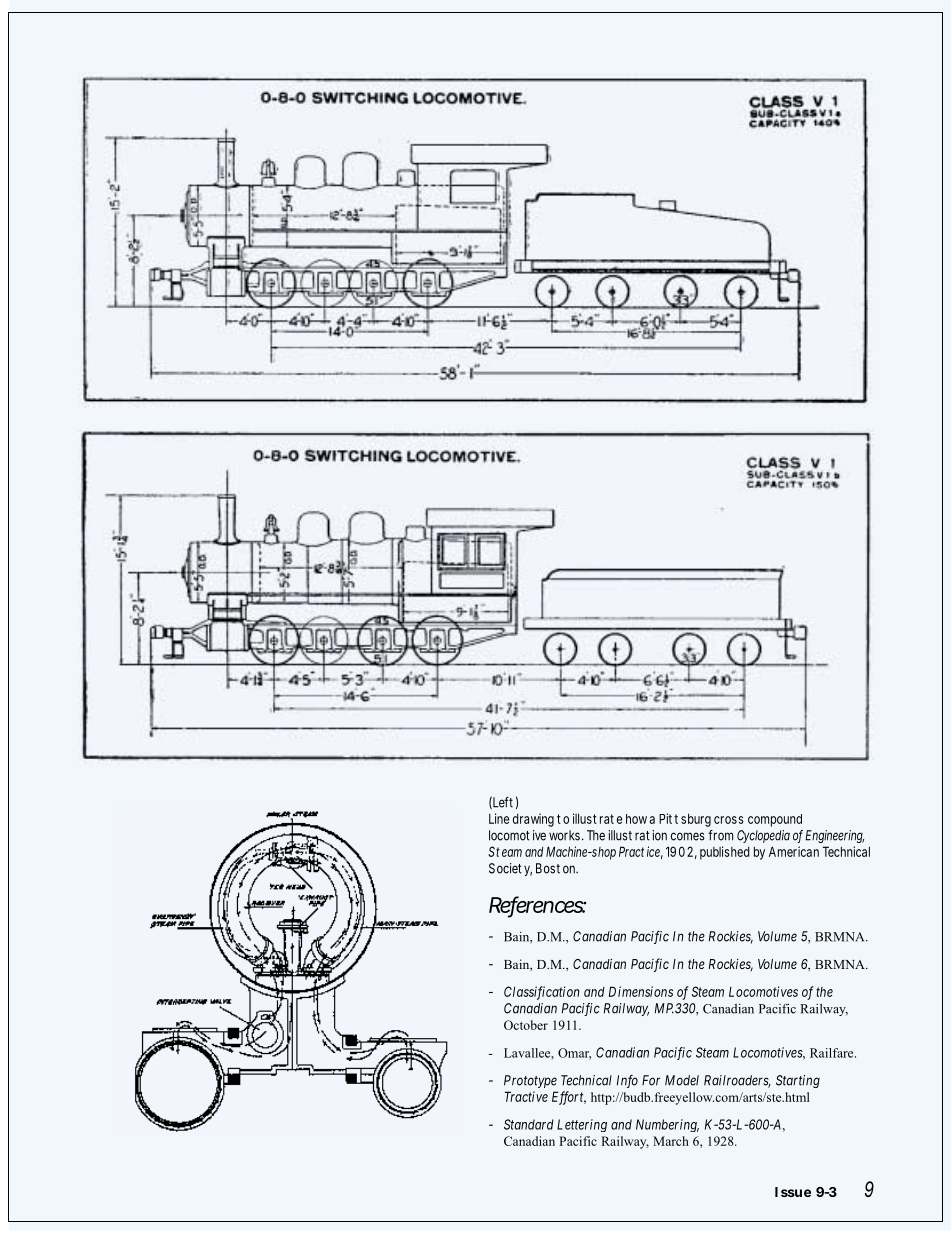 This page has width=952, height=1233. I want to click on Dimensions, so click(641, 991).
